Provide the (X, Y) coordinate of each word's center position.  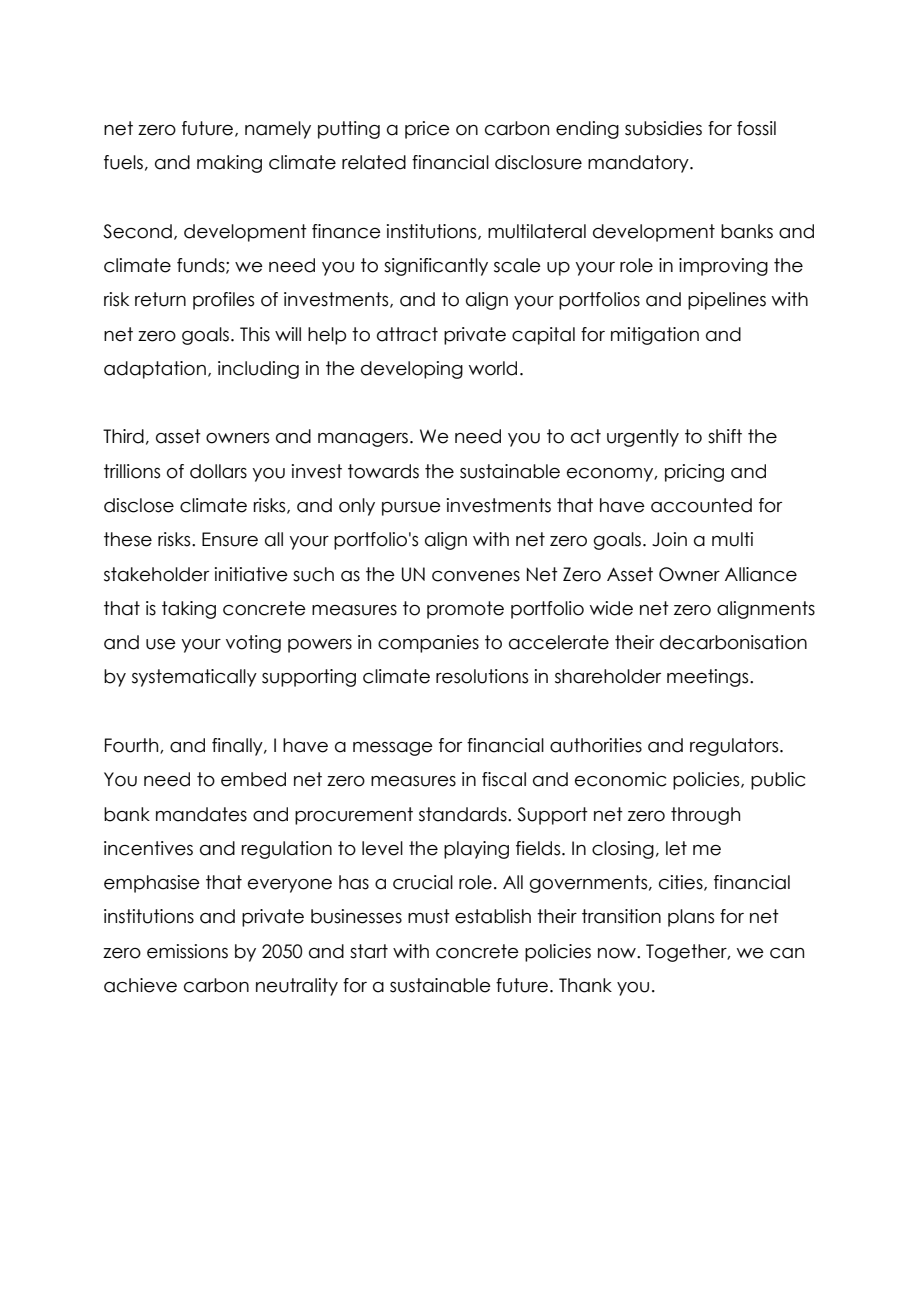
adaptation (155, 370)
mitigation (655, 336)
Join (669, 539)
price (427, 130)
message (393, 749)
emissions (187, 951)
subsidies (663, 128)
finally (238, 747)
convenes (476, 576)
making (229, 164)
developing (412, 370)
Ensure (230, 539)
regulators (735, 747)
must (429, 916)
